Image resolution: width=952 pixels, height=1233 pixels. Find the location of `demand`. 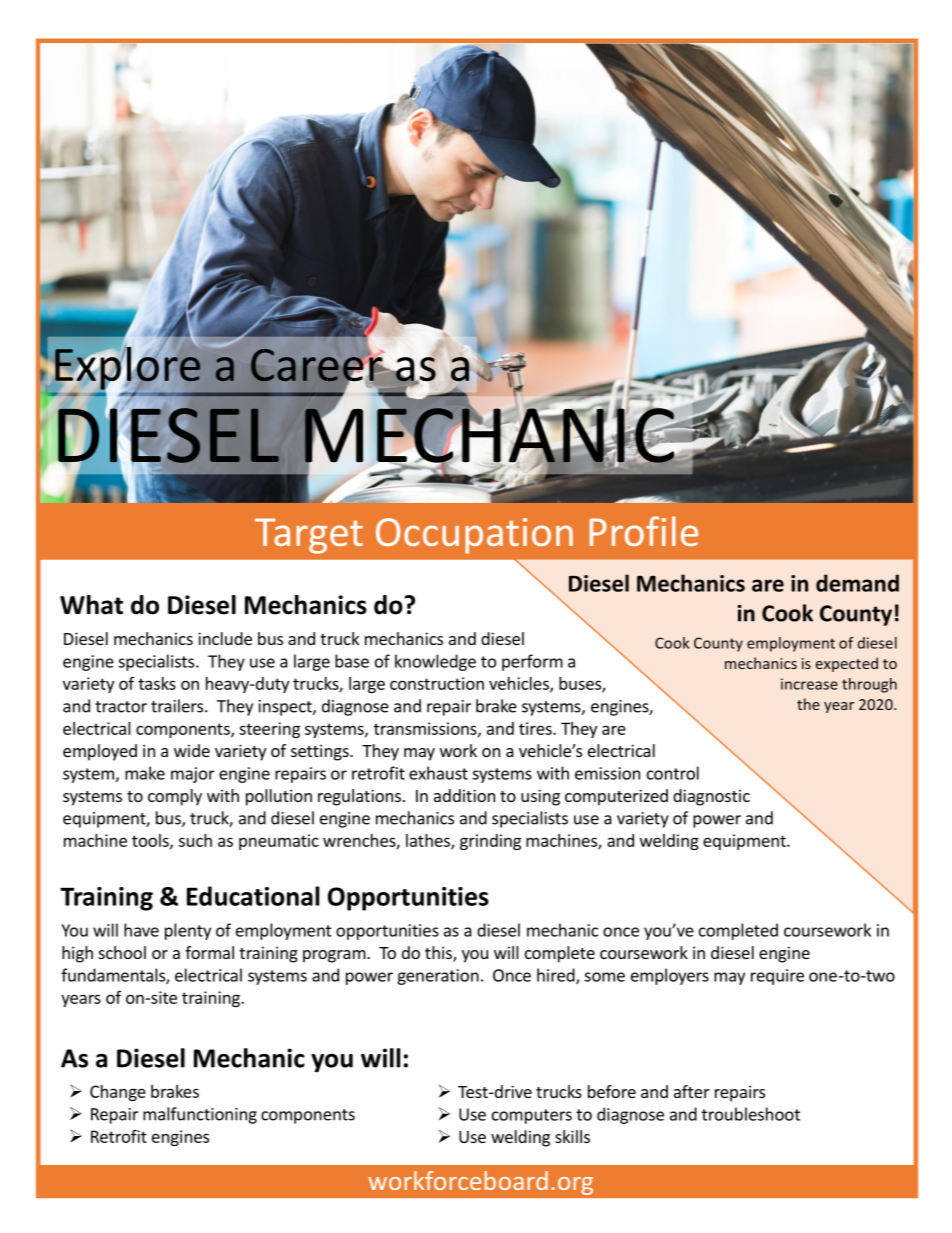

demand is located at coordinates (857, 583).
